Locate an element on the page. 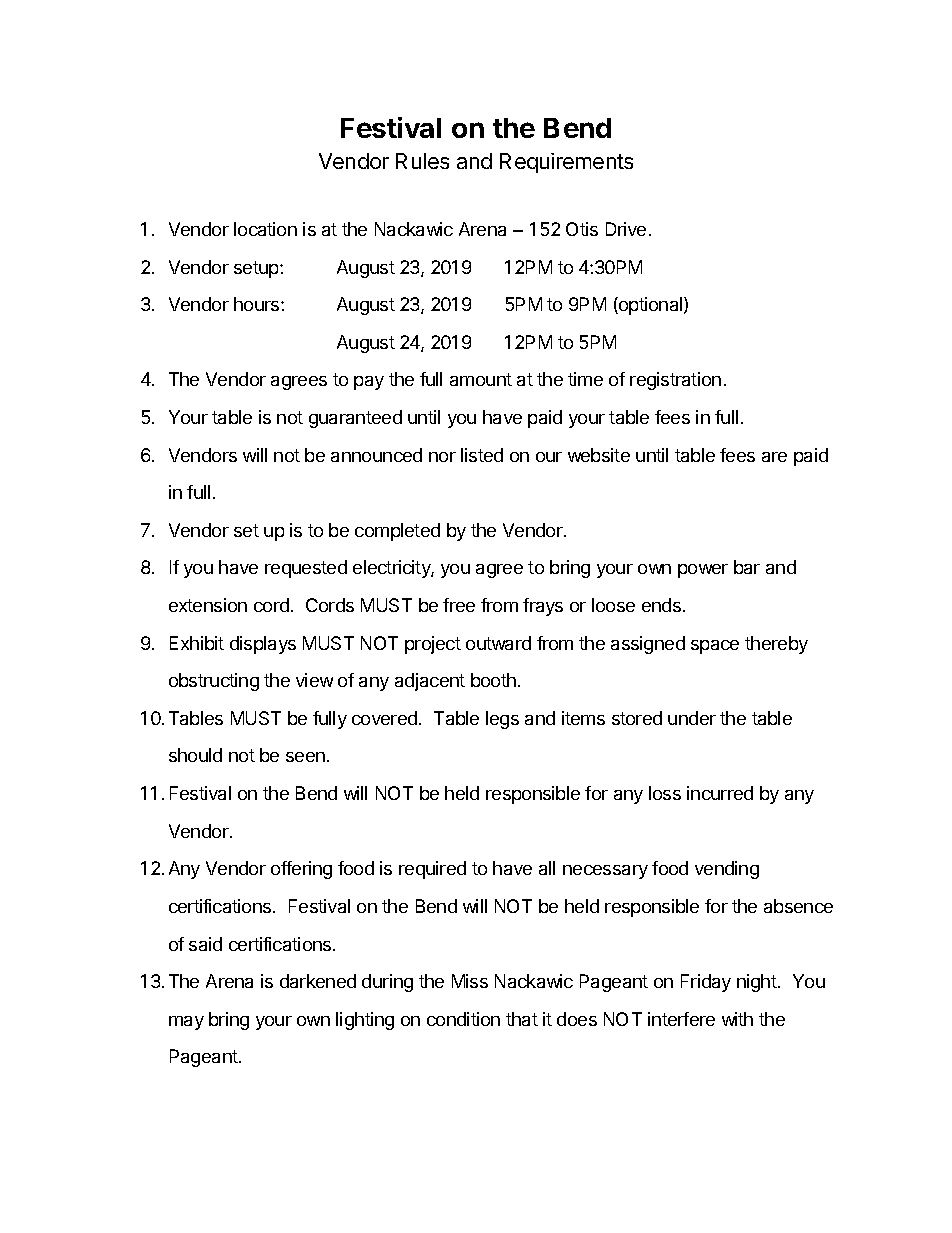 Image resolution: width=952 pixels, height=1233 pixels. location is located at coordinates (265, 229).
